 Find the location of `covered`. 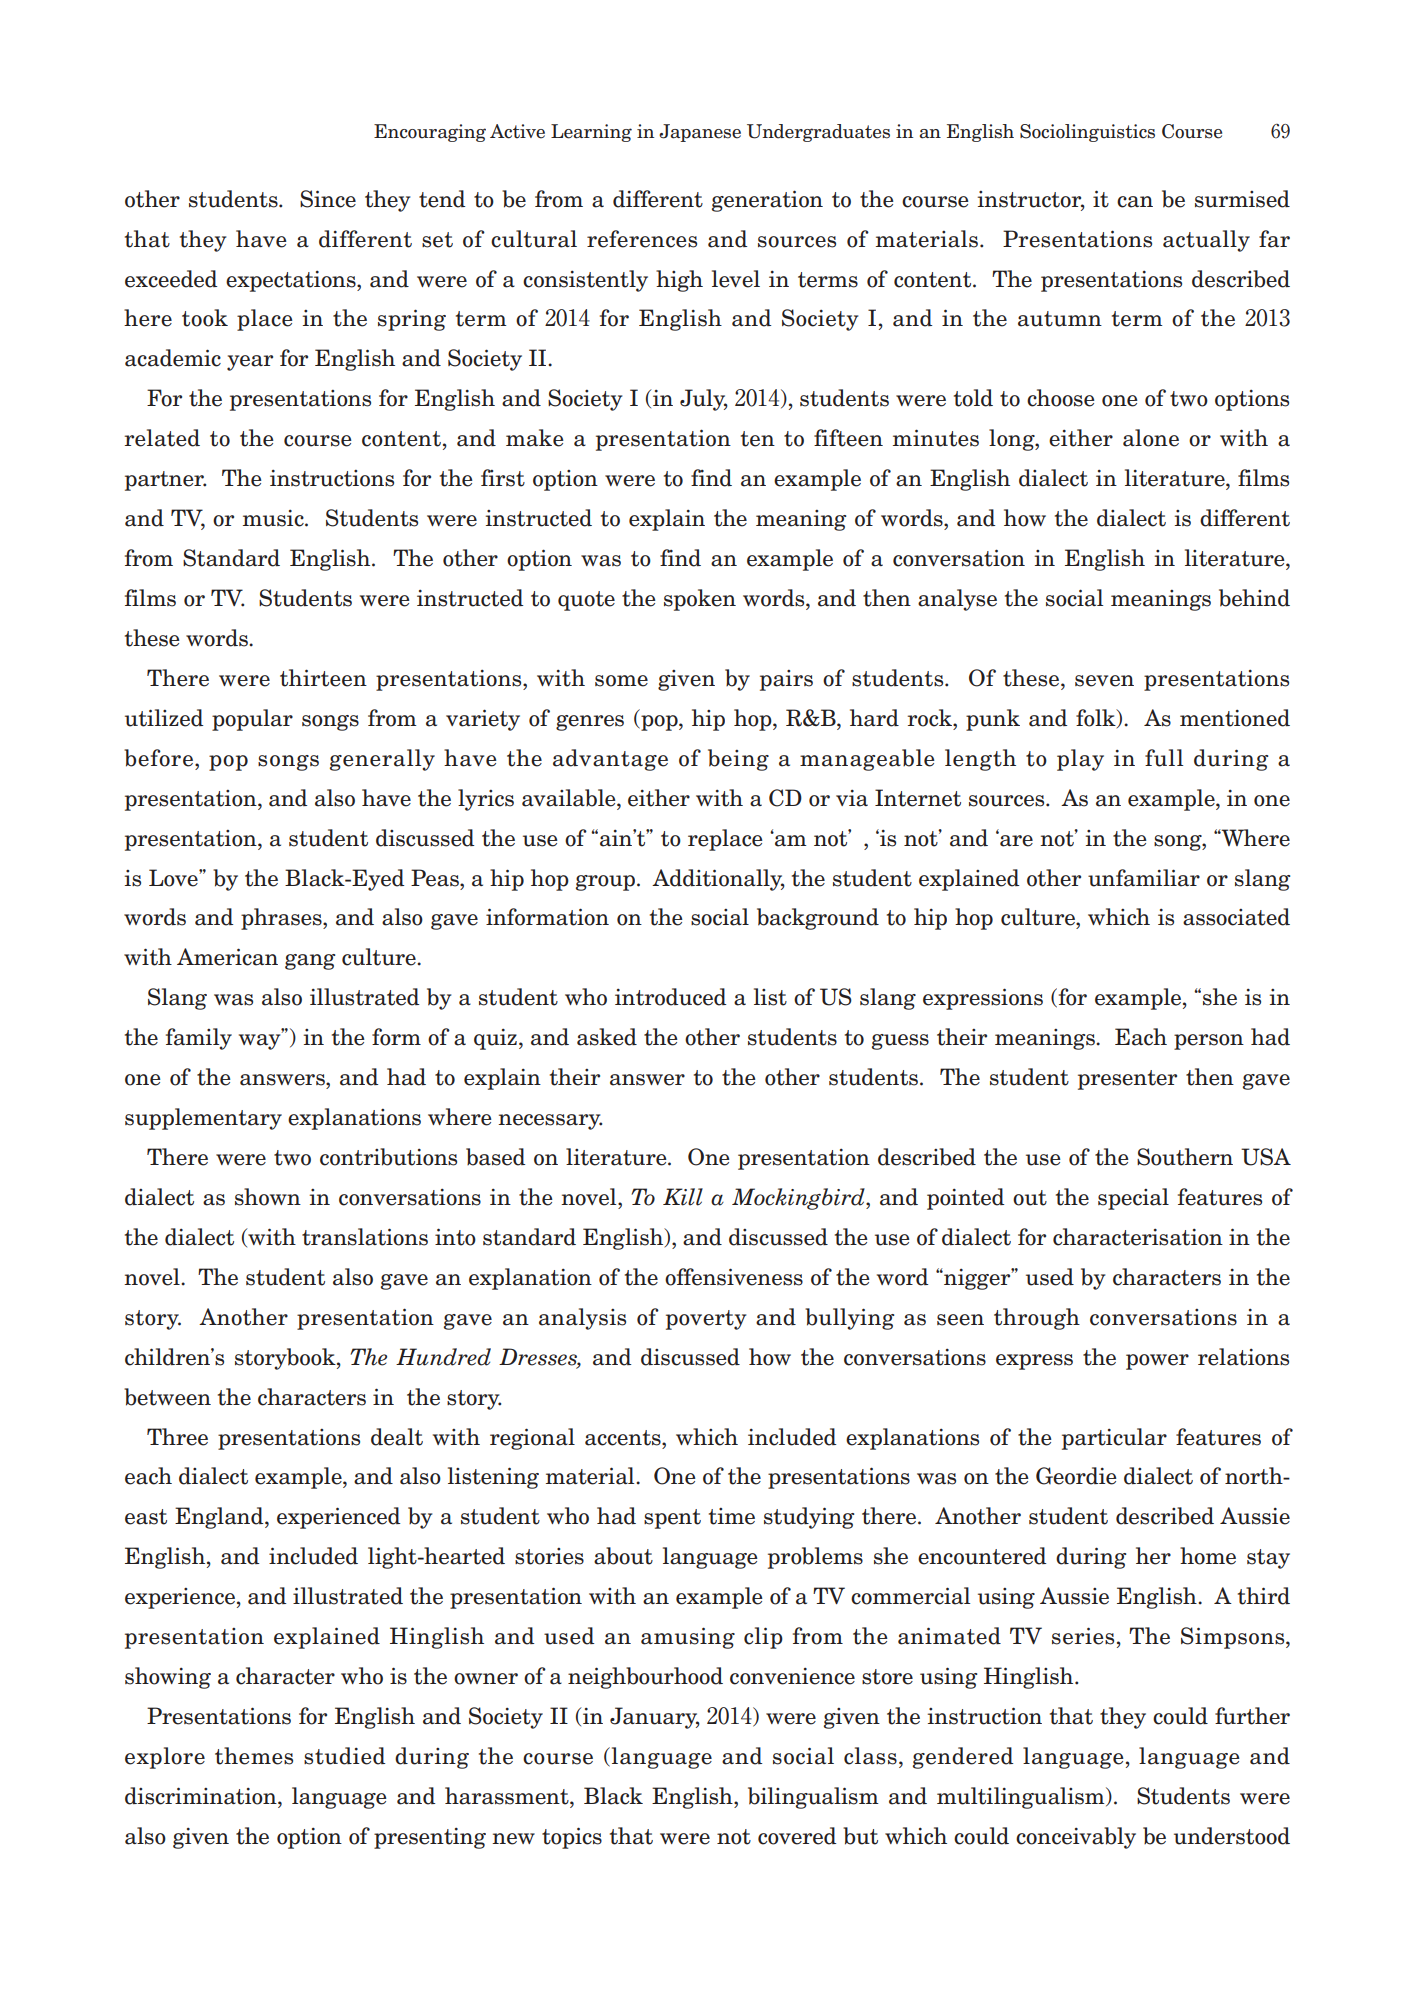

covered is located at coordinates (797, 1836).
